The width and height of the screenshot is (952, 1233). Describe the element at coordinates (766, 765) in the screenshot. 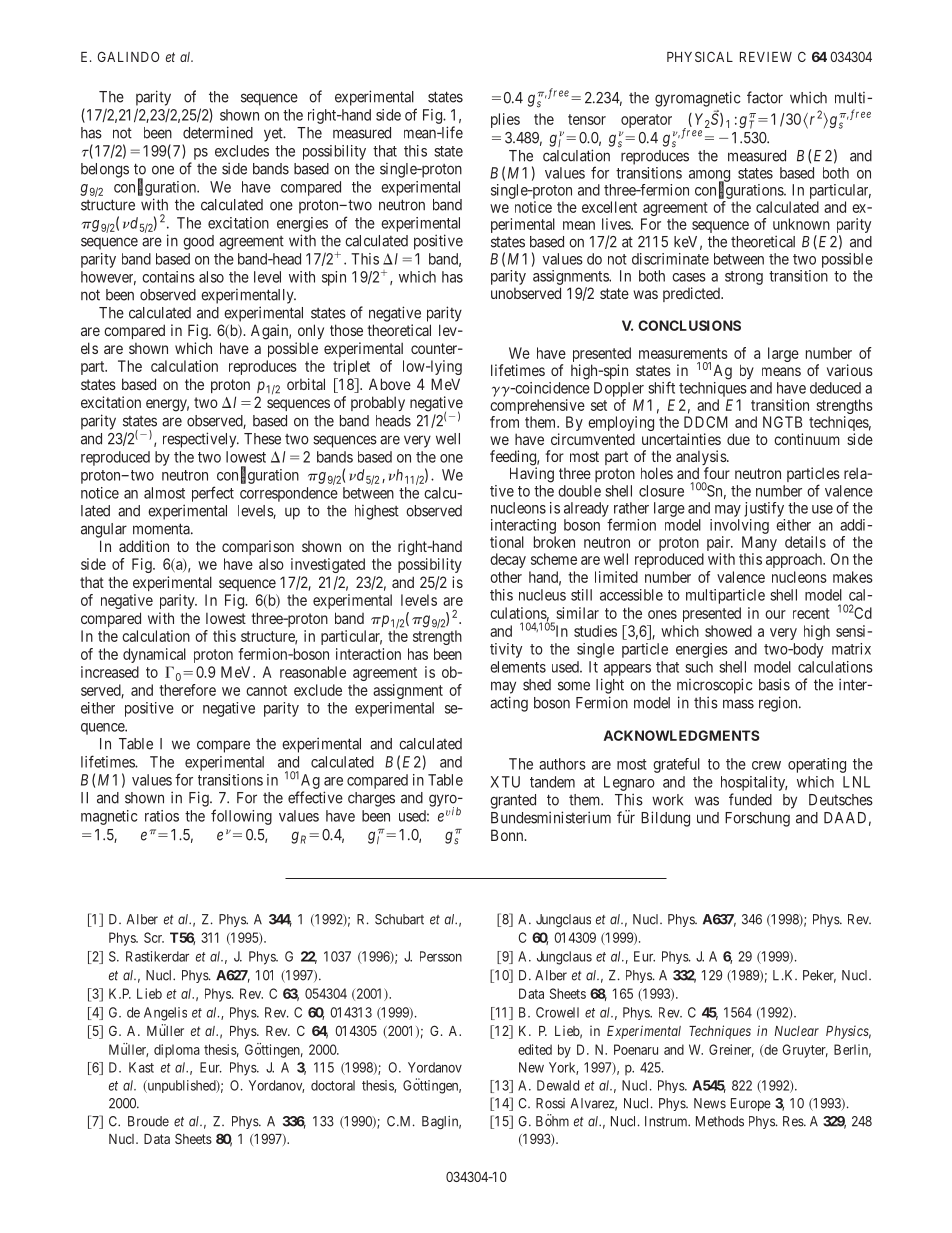

I see `crew` at that location.
